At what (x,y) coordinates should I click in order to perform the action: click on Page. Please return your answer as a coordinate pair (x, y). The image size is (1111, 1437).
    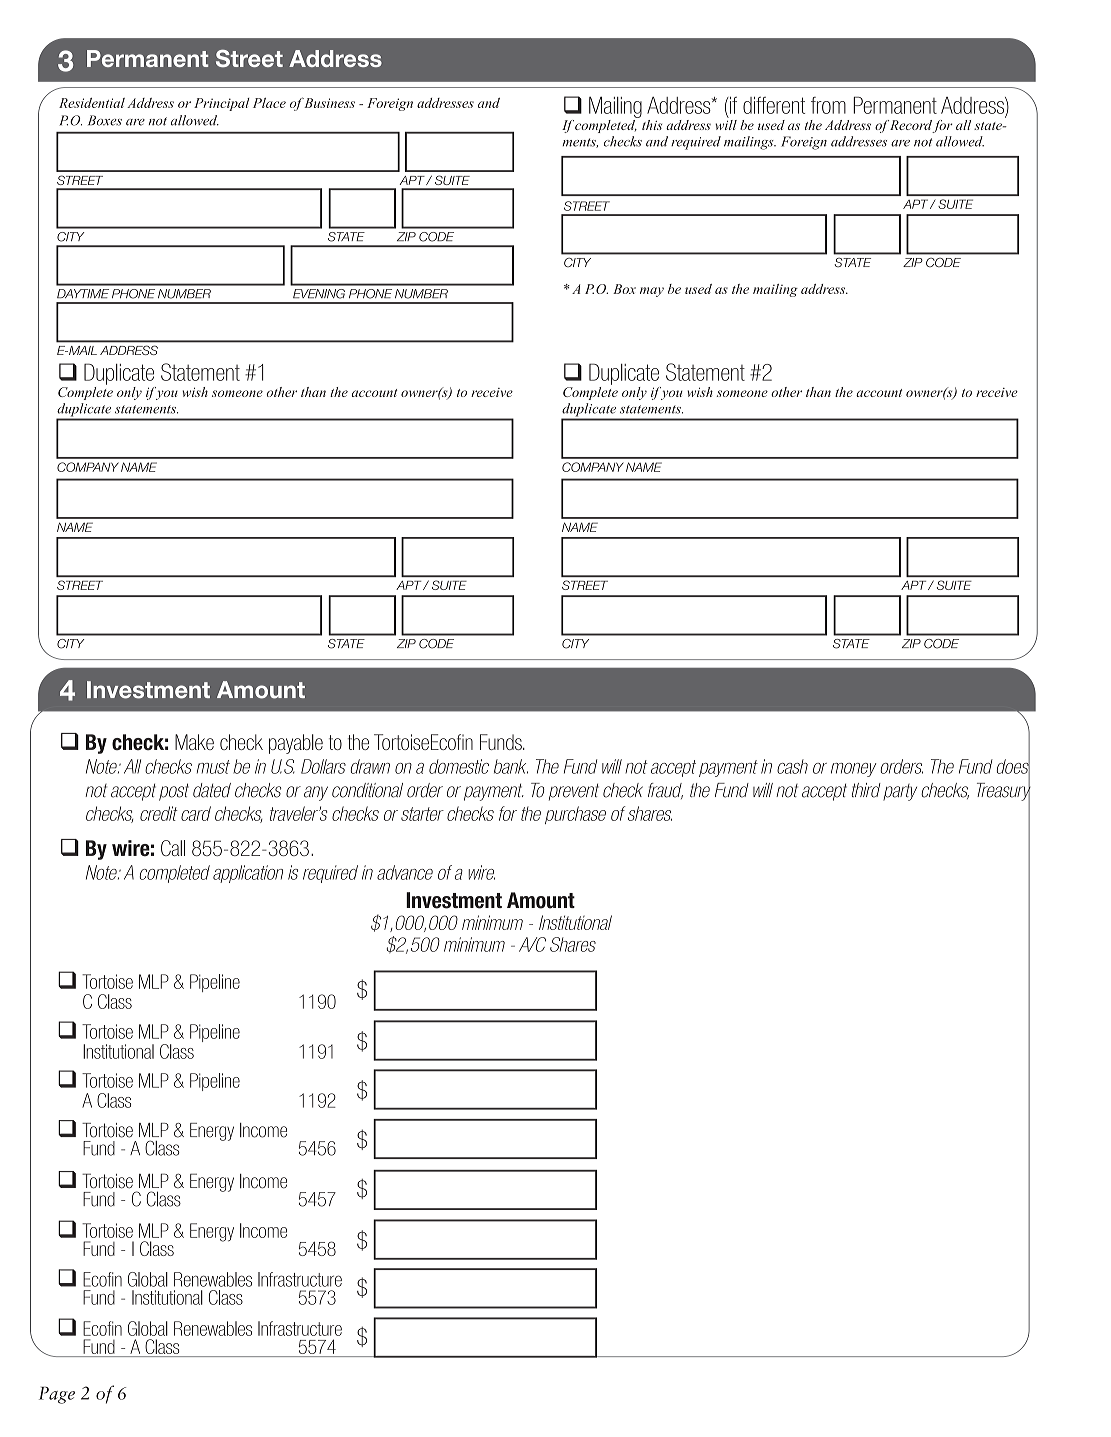
    Looking at the image, I should click on (57, 1395).
